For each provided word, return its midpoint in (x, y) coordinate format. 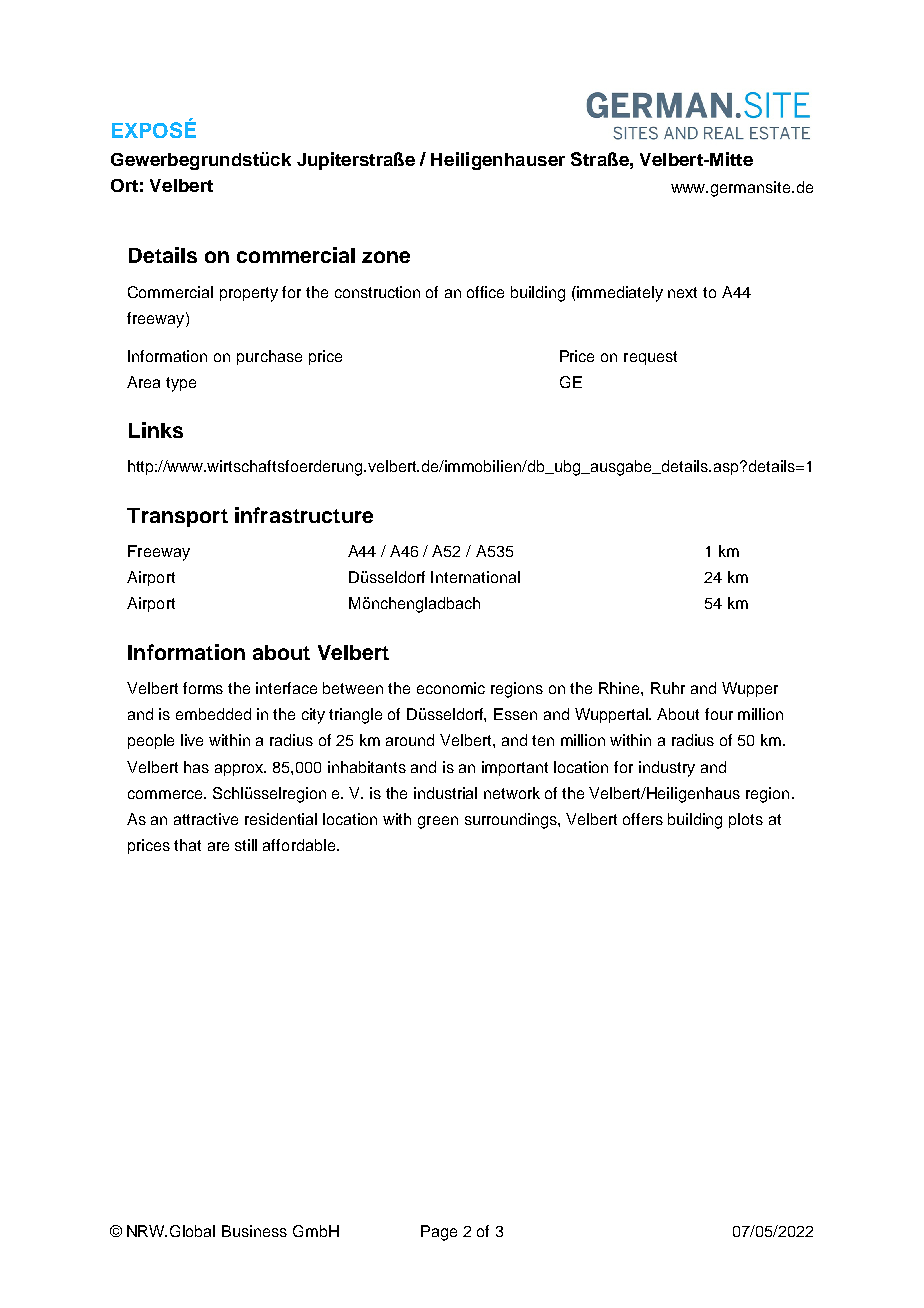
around (410, 740)
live (192, 740)
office (485, 292)
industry (667, 769)
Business (254, 1231)
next (682, 292)
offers (643, 819)
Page (439, 1233)
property (249, 294)
